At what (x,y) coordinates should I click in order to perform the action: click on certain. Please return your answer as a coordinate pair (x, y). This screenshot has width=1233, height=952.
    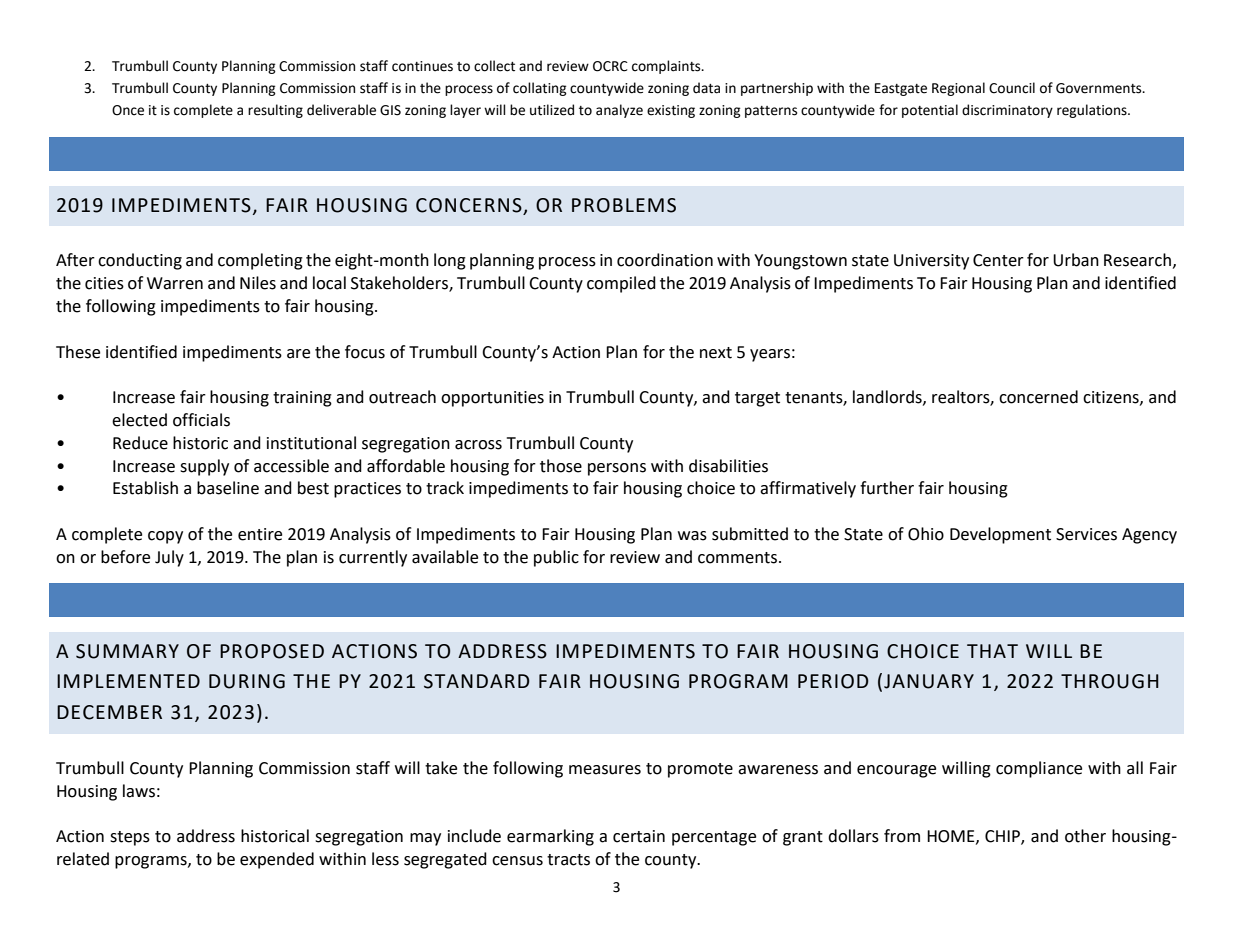
    Looking at the image, I should click on (639, 836).
